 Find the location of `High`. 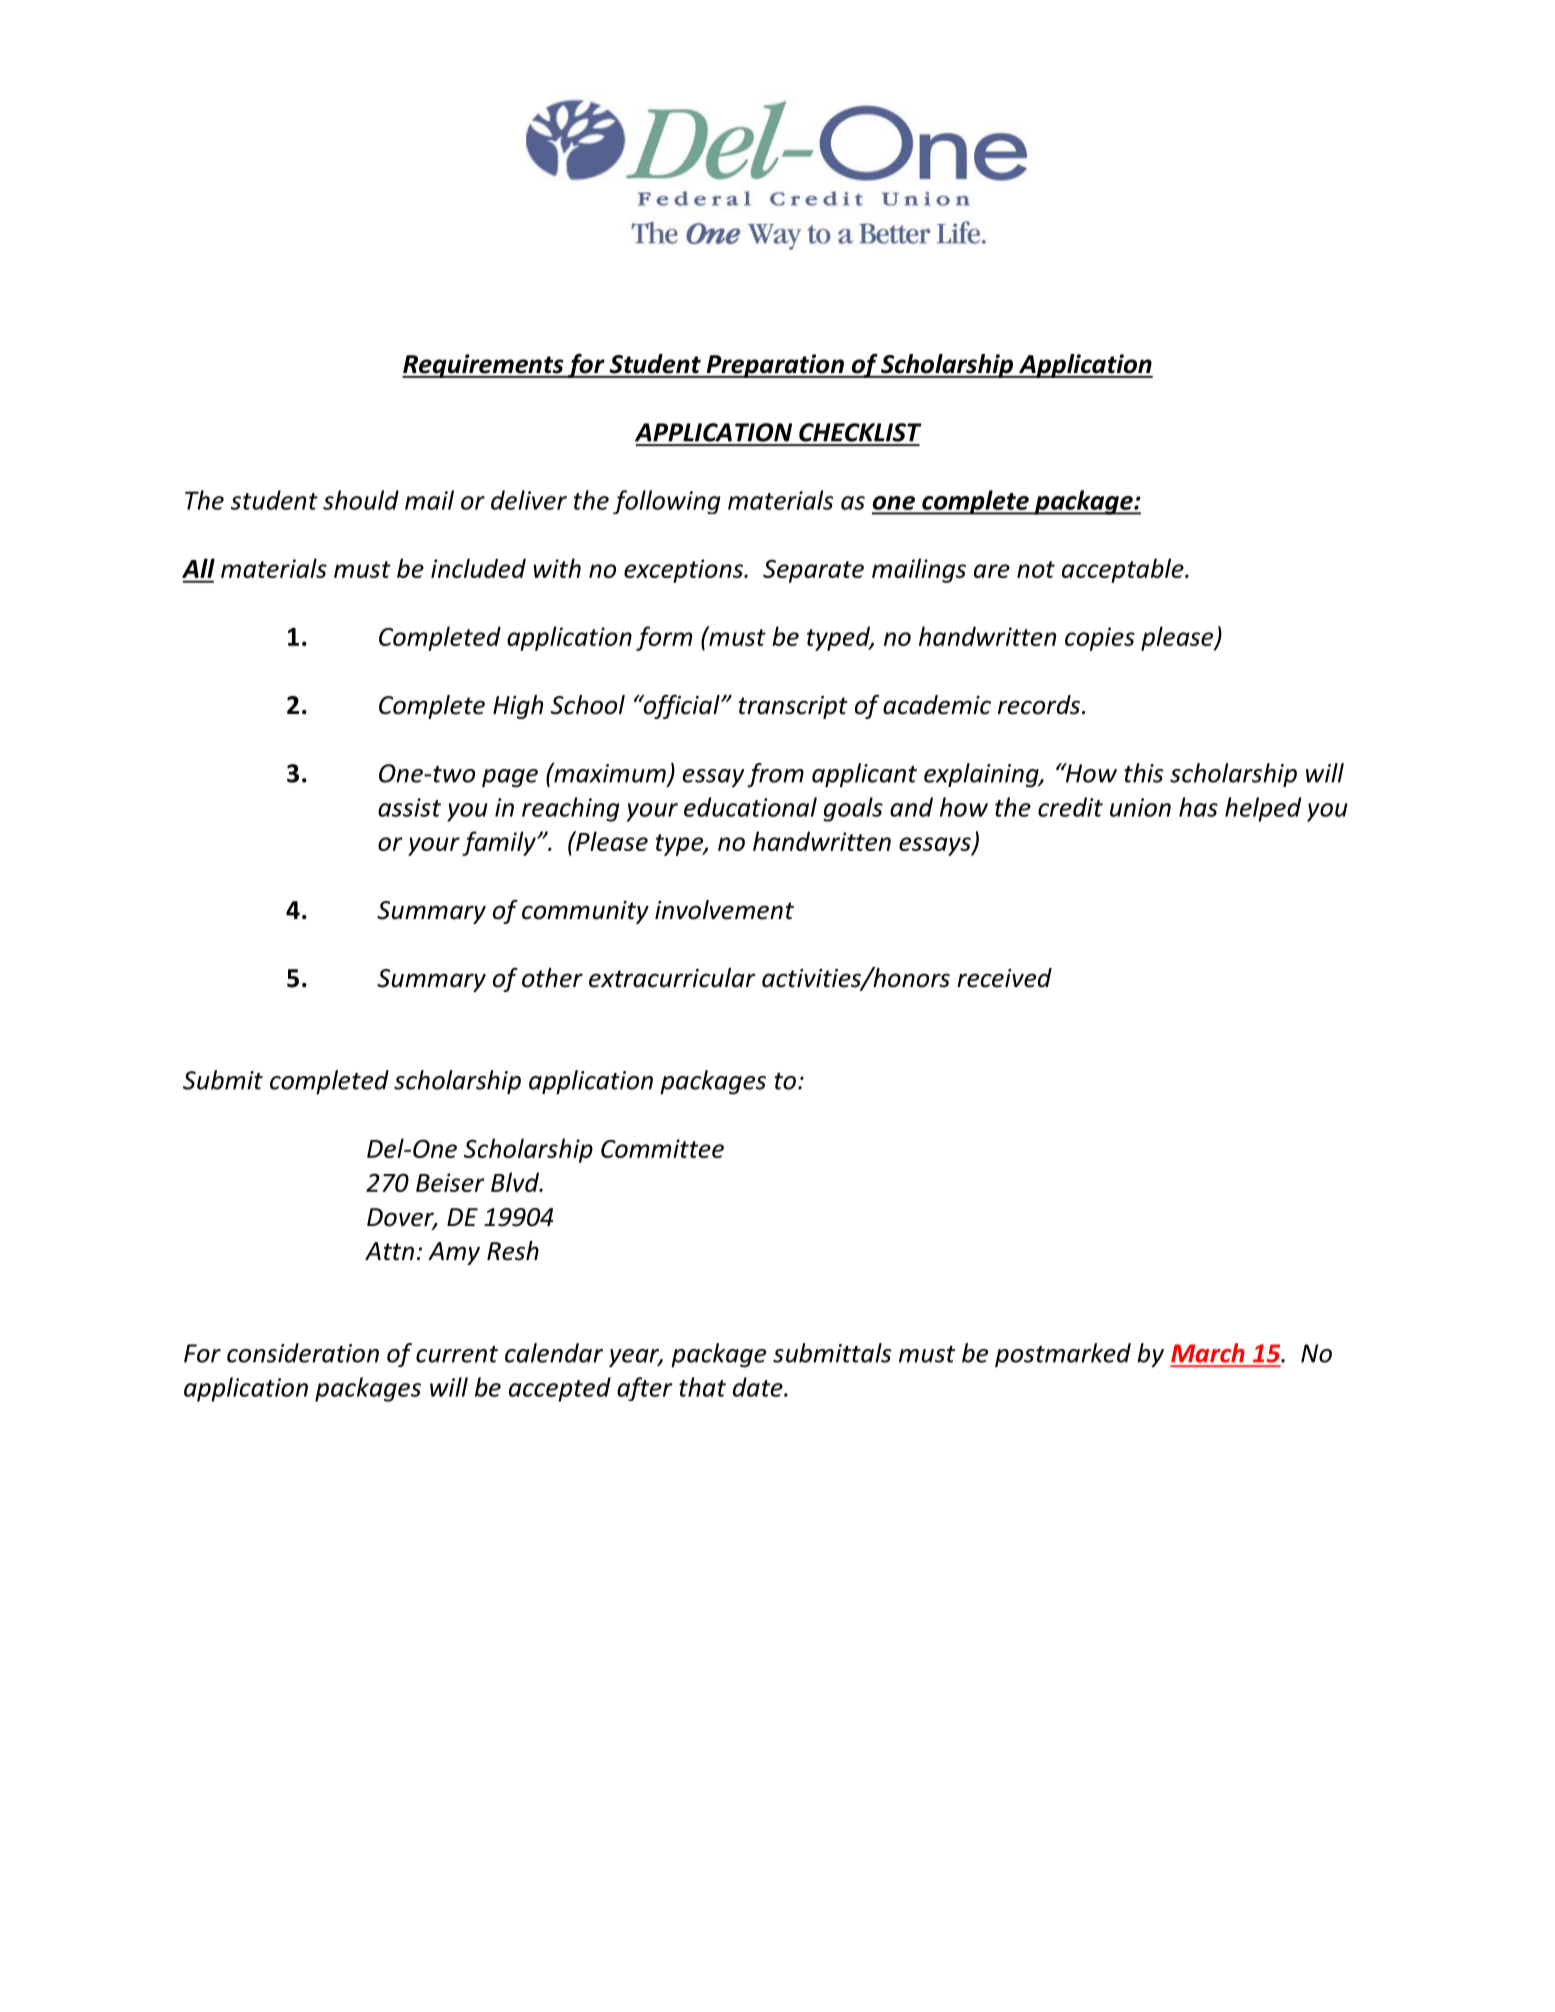

High is located at coordinates (518, 707).
